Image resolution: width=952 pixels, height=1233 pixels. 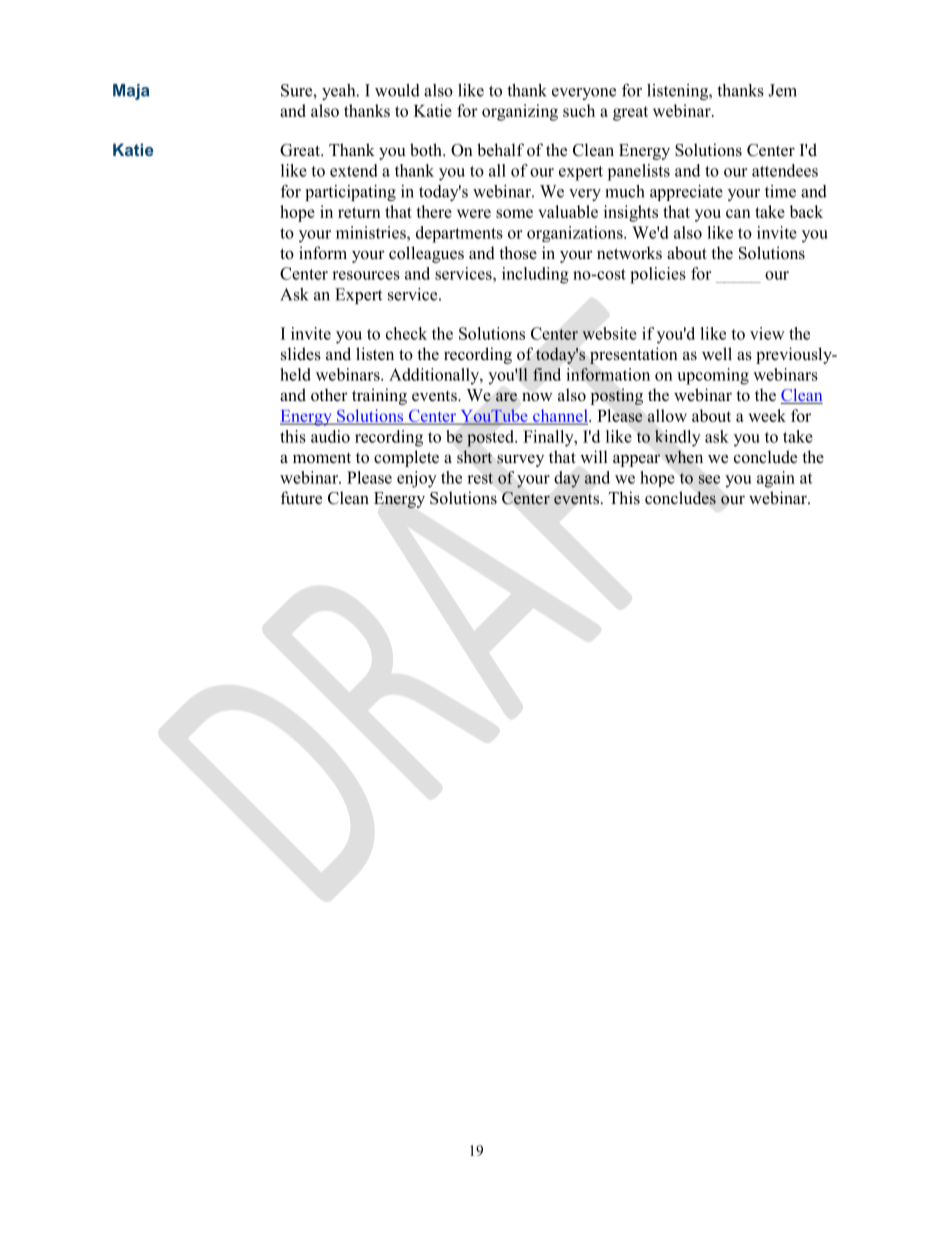 What do you see at coordinates (329, 395) in the screenshot?
I see `other` at bounding box center [329, 395].
